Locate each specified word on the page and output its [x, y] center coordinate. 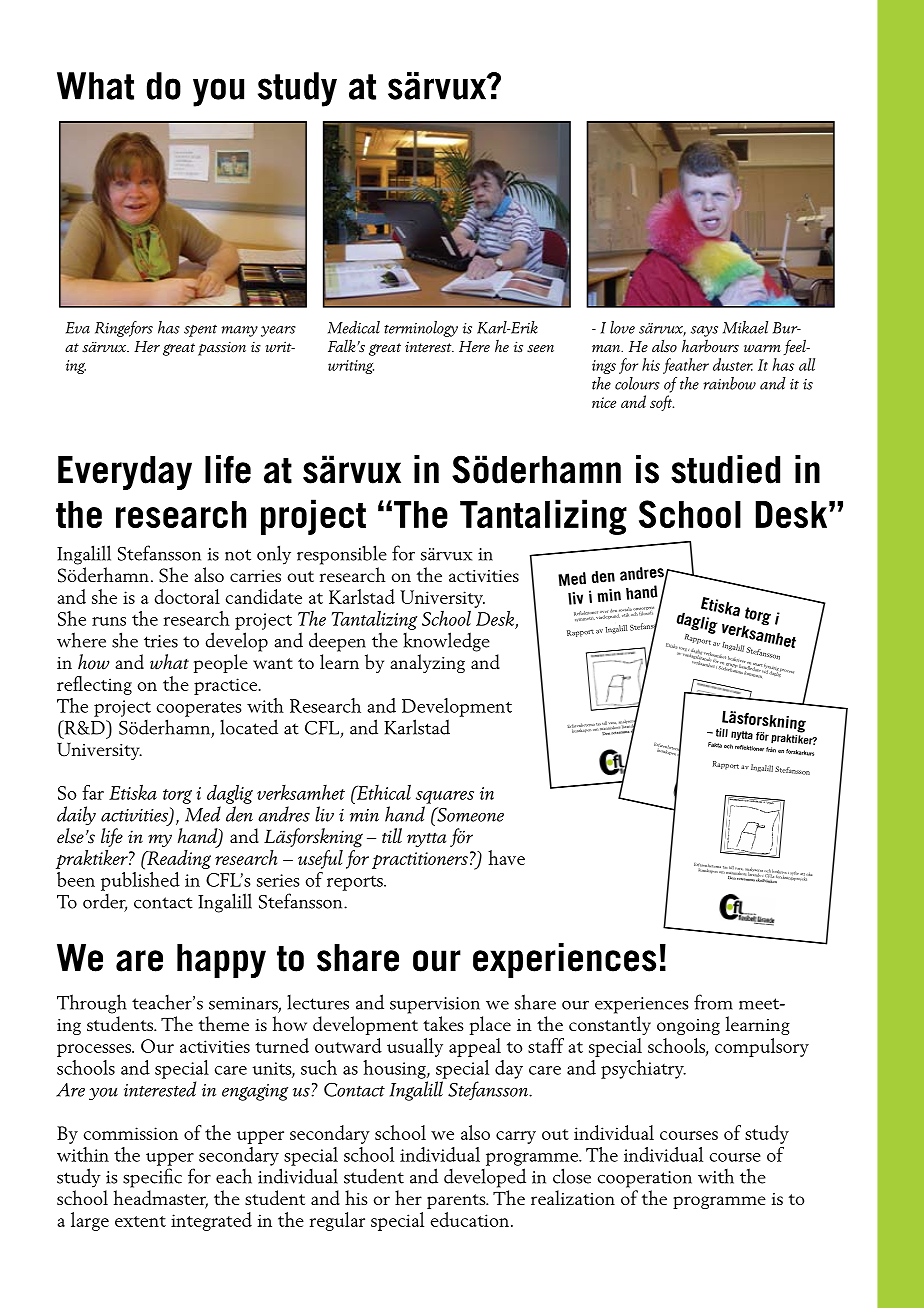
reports [356, 883]
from [713, 1002]
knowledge [446, 642]
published [140, 880]
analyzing [427, 663]
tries [161, 641]
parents [457, 1201]
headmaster [161, 1199]
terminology [421, 329]
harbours [710, 346]
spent [200, 330]
